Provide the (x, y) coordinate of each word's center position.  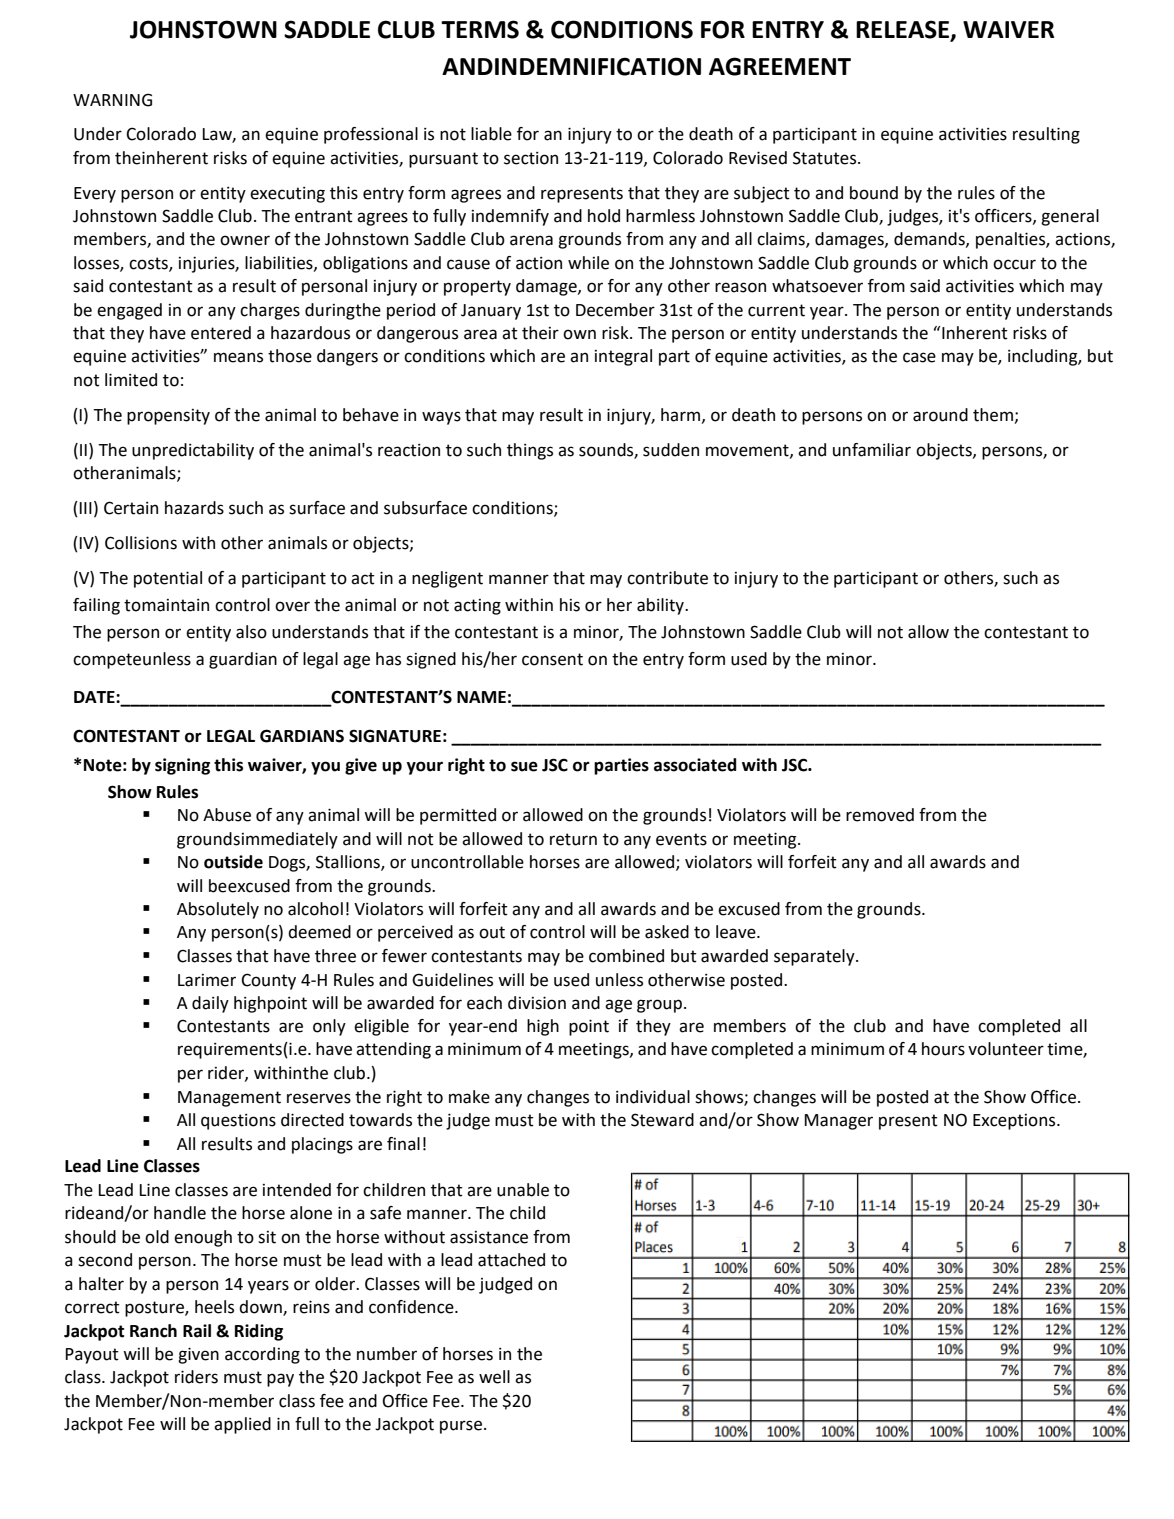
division (537, 1003)
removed (880, 815)
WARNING (112, 100)
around (940, 415)
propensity (168, 417)
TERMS (480, 29)
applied (242, 1425)
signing (182, 766)
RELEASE (902, 29)
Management (229, 1099)
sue (524, 766)
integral (623, 357)
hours (943, 1049)
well (494, 1377)
